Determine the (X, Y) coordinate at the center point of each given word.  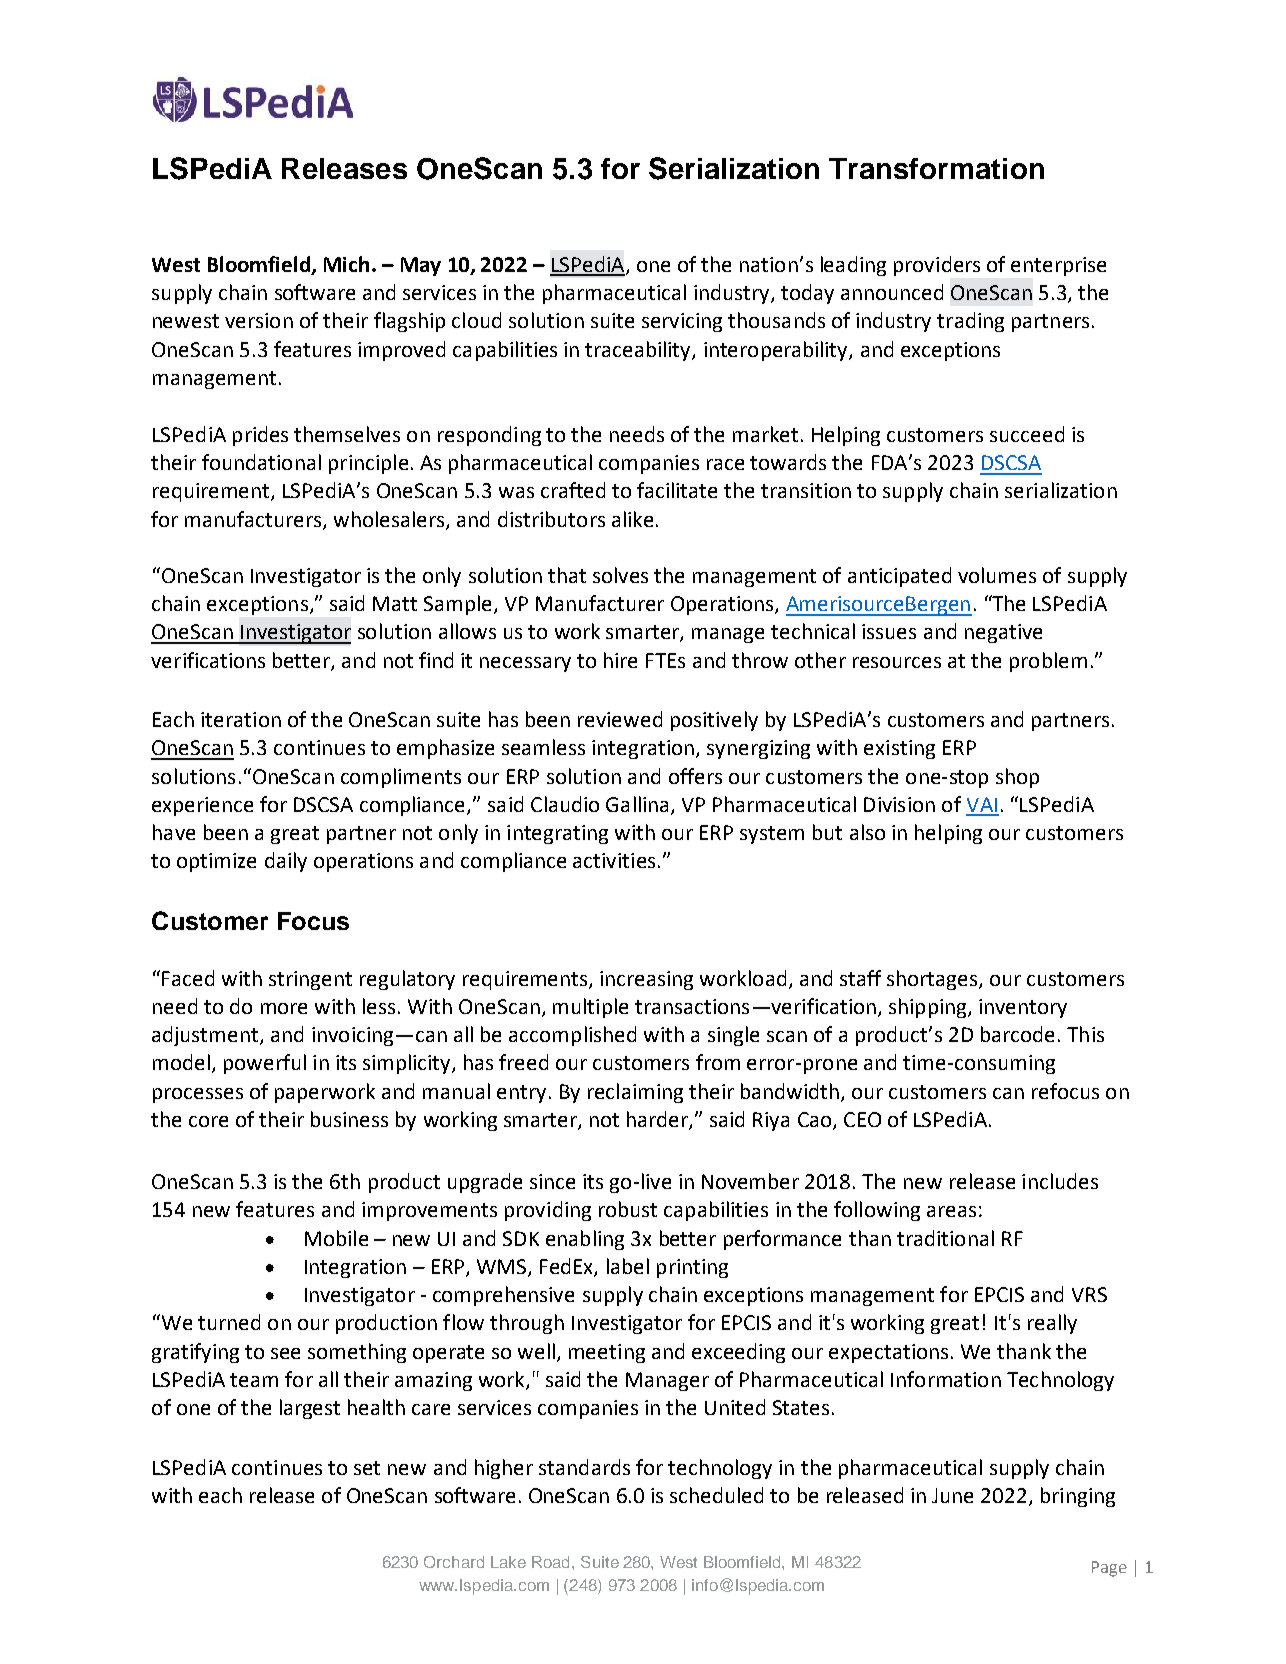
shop (1017, 778)
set (367, 1468)
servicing (682, 322)
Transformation (936, 168)
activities (614, 860)
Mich (346, 264)
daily (286, 862)
